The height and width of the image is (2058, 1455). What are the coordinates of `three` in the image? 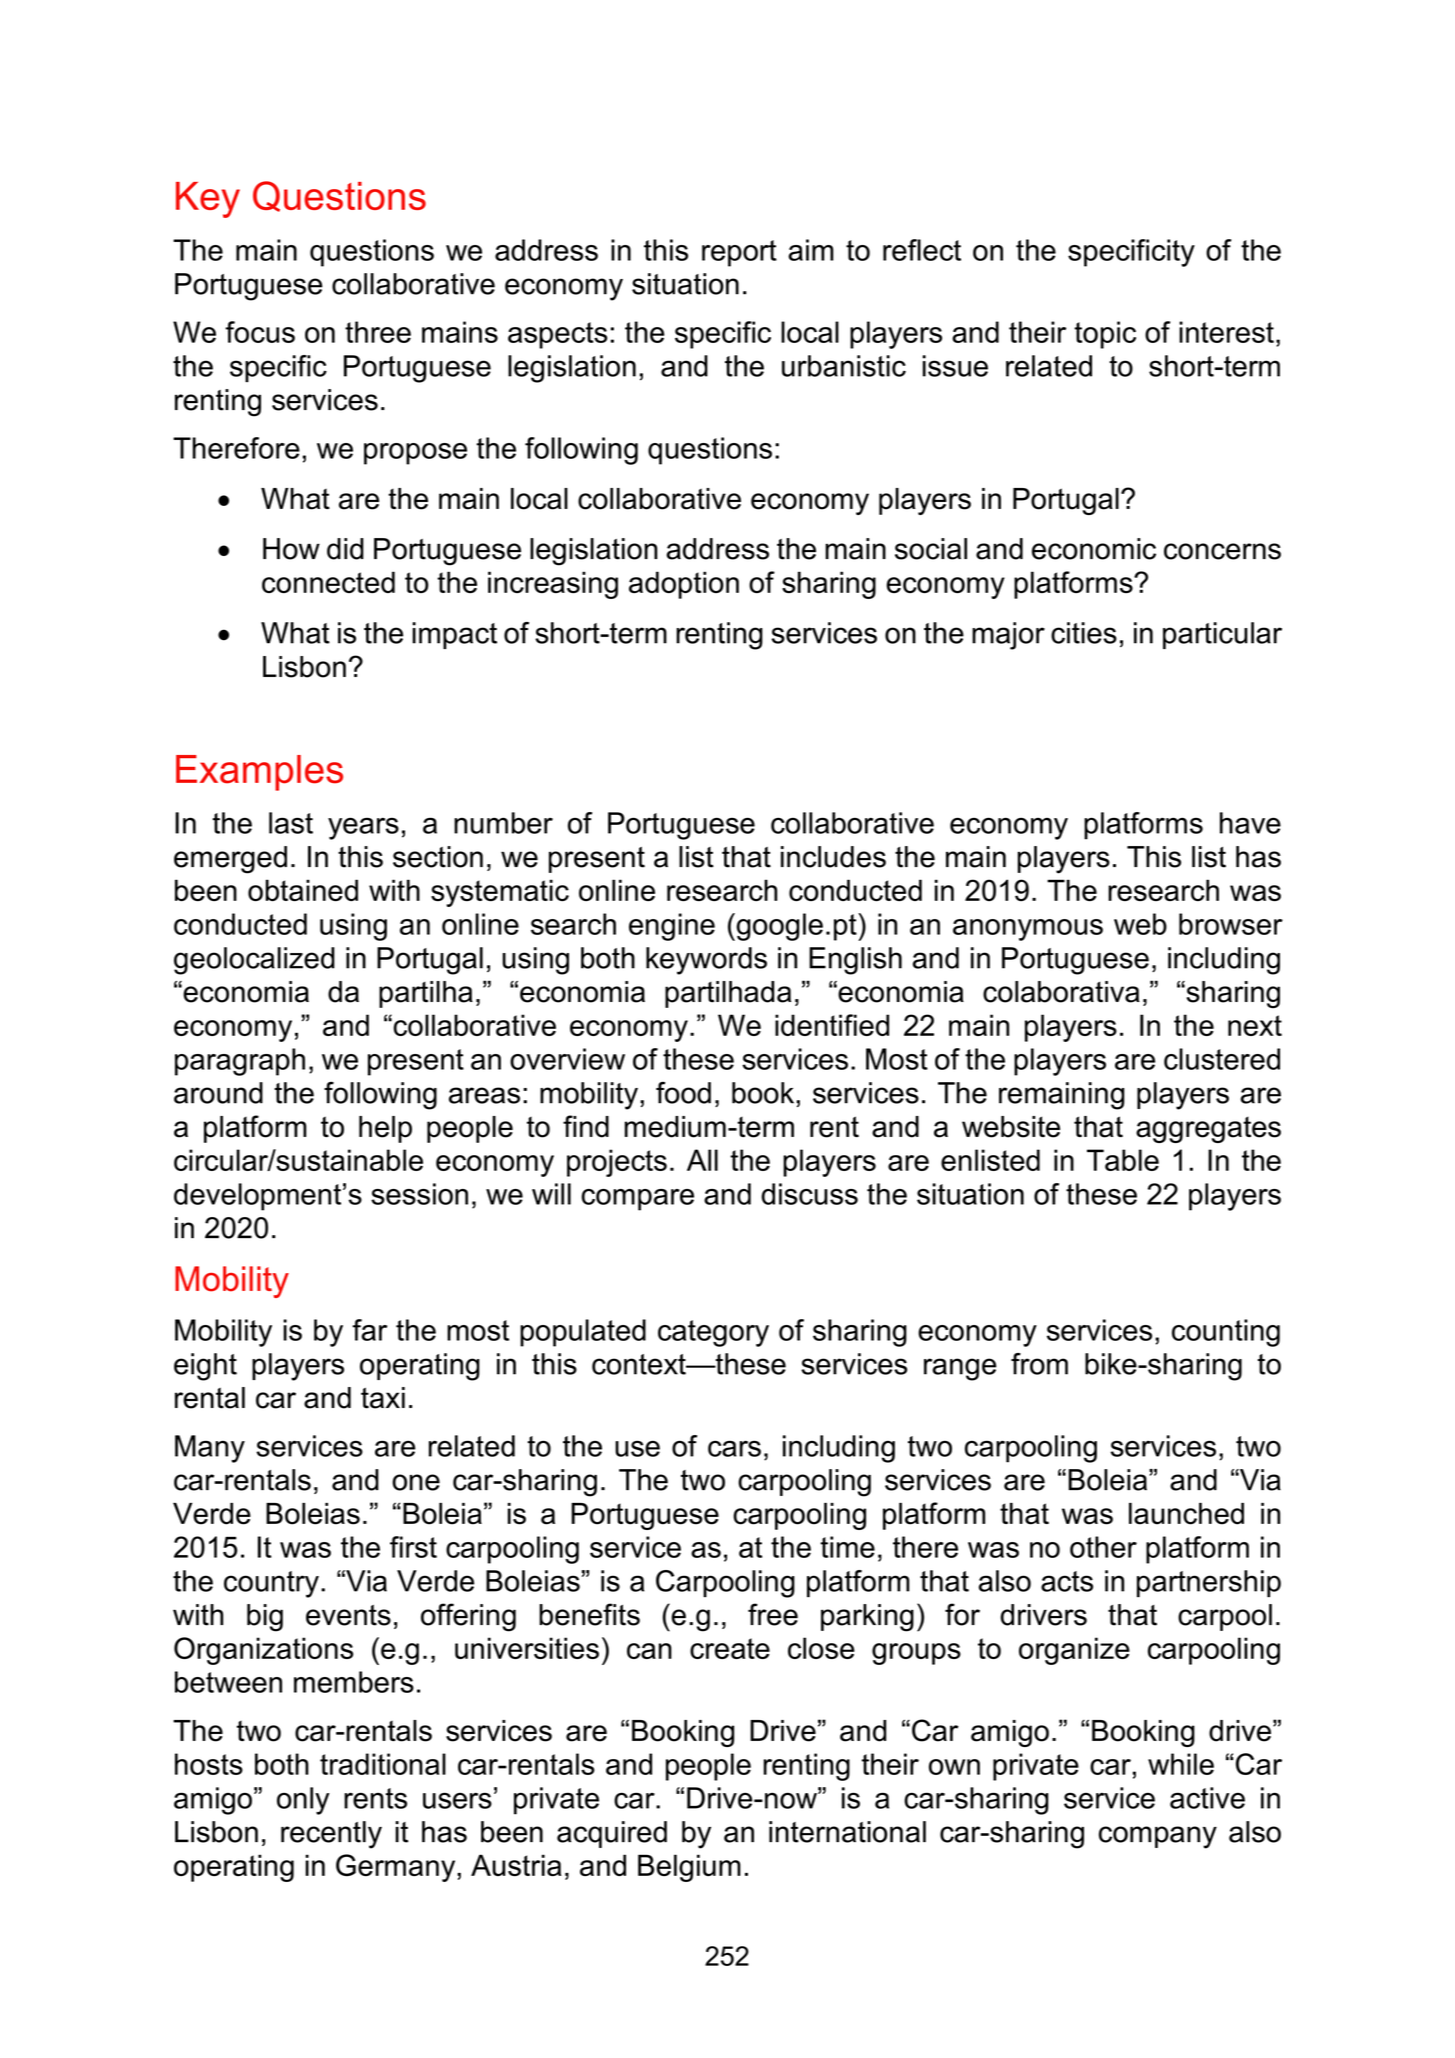 It's located at (378, 332).
